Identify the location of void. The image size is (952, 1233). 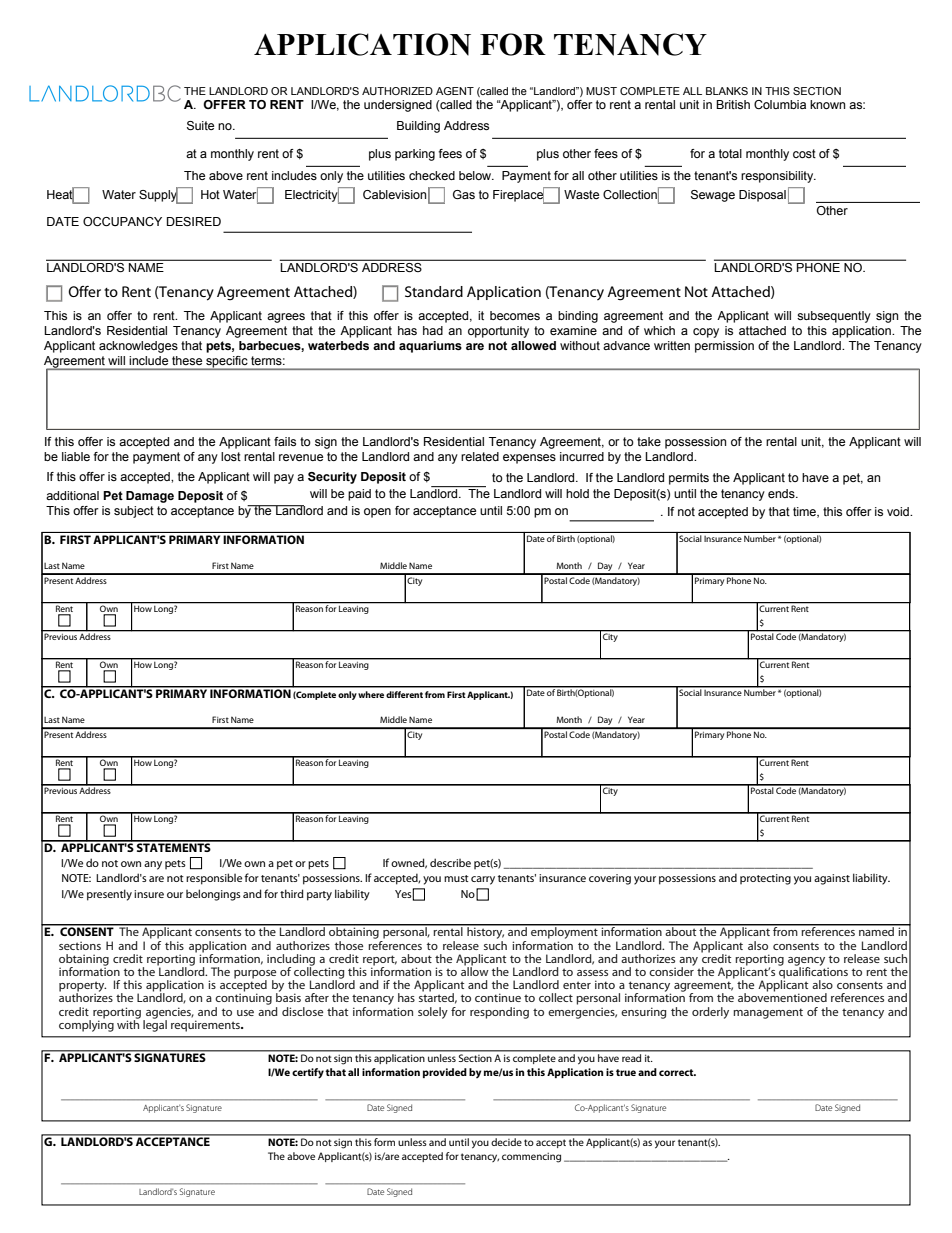
(899, 511).
